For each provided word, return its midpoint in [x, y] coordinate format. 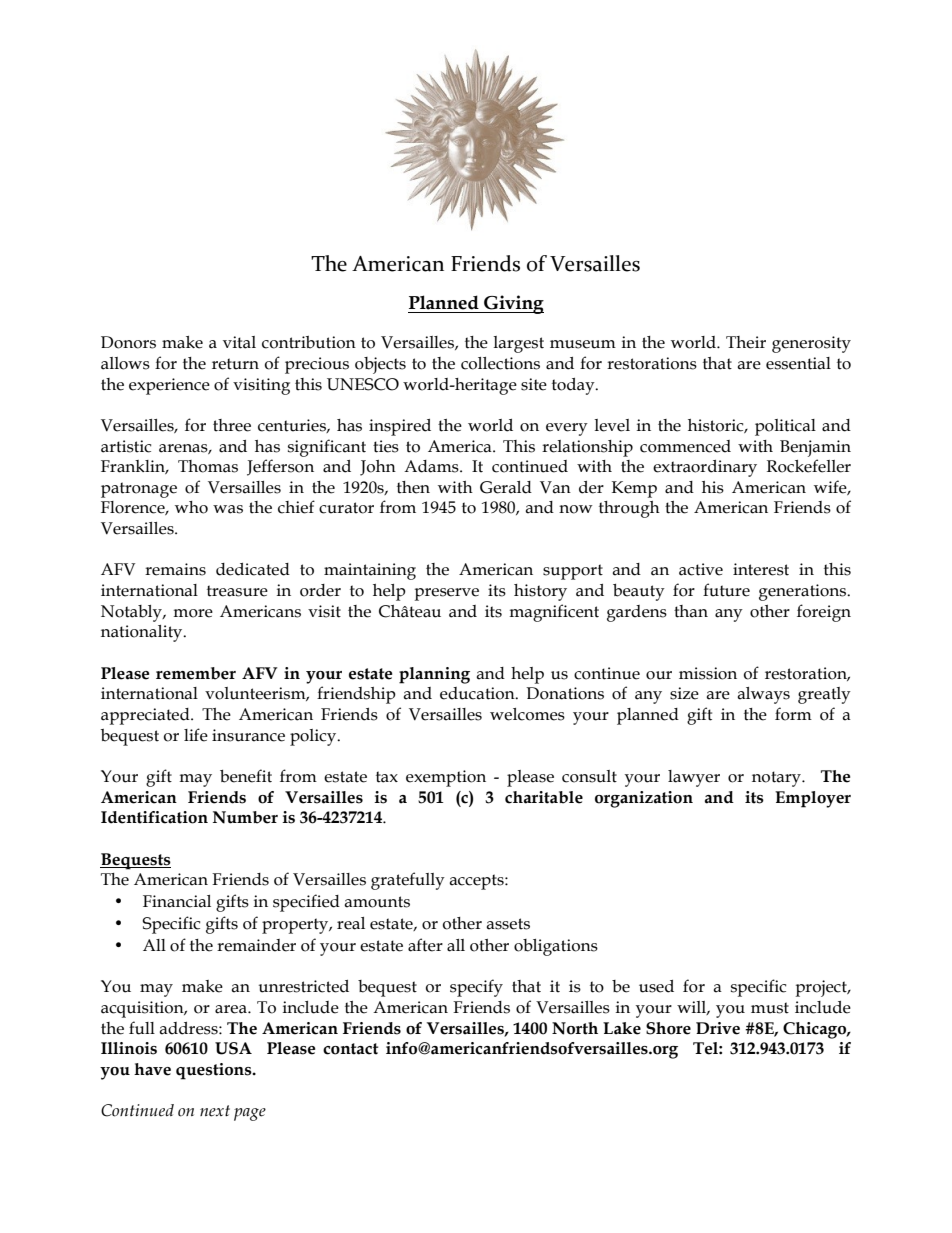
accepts [477, 882]
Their [746, 342]
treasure [237, 591]
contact [350, 1049]
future [726, 590]
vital [239, 342]
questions [215, 1071]
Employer [813, 799]
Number [245, 817]
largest [518, 344]
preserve [447, 594]
